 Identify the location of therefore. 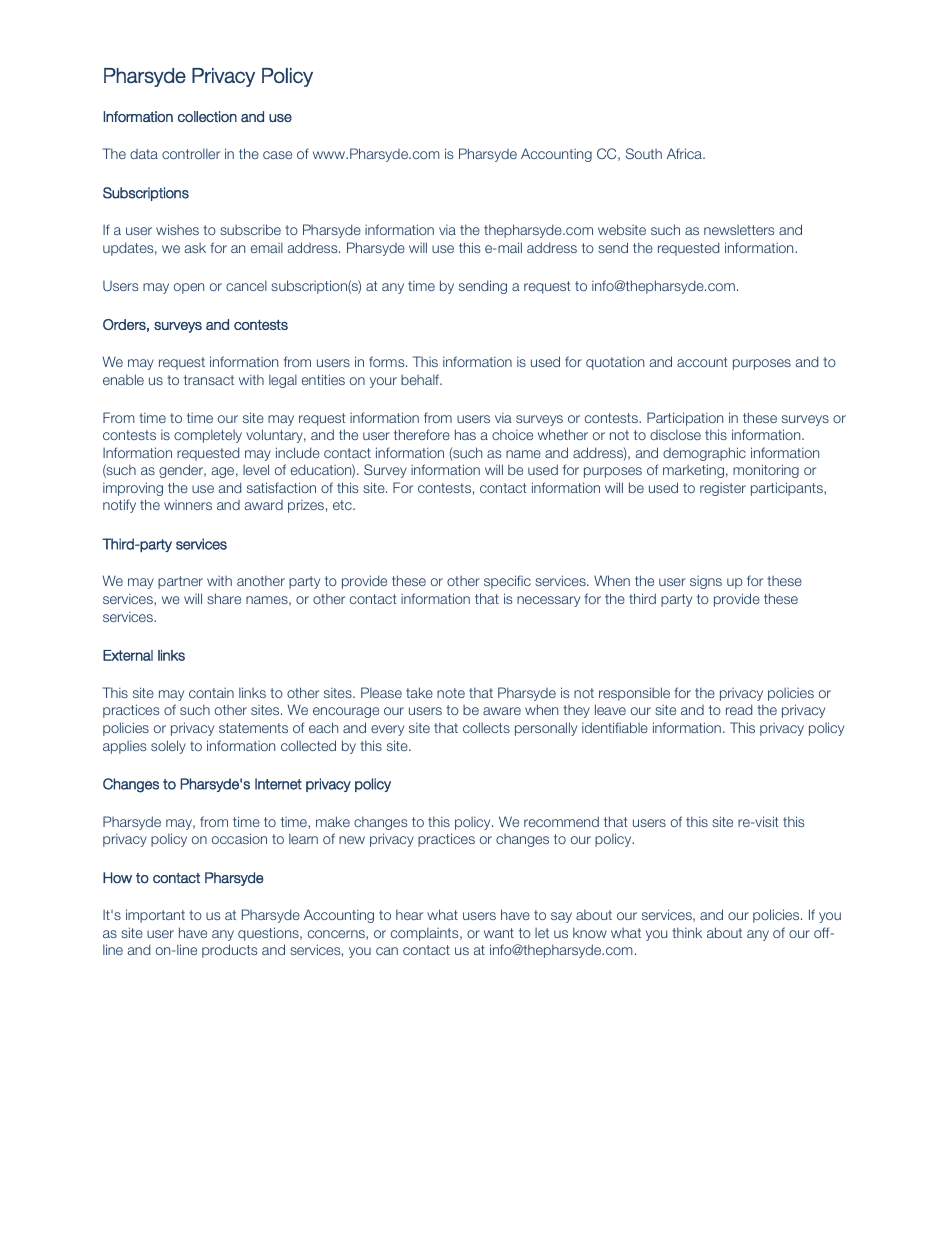
(422, 434).
